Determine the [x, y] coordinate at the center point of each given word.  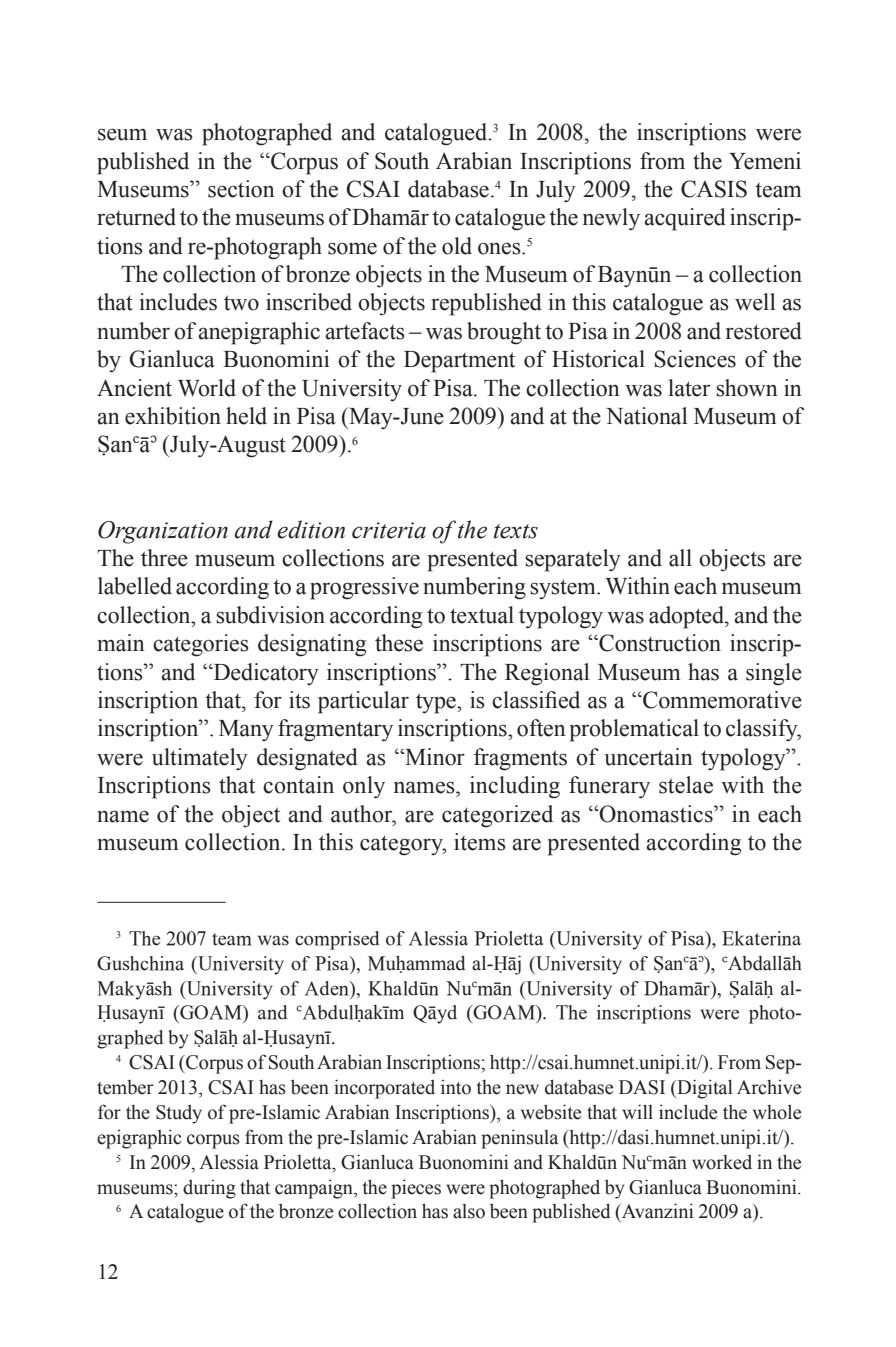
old [457, 246]
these [399, 643]
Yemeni [765, 161]
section [241, 189]
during [209, 1189]
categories [201, 645]
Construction [659, 643]
